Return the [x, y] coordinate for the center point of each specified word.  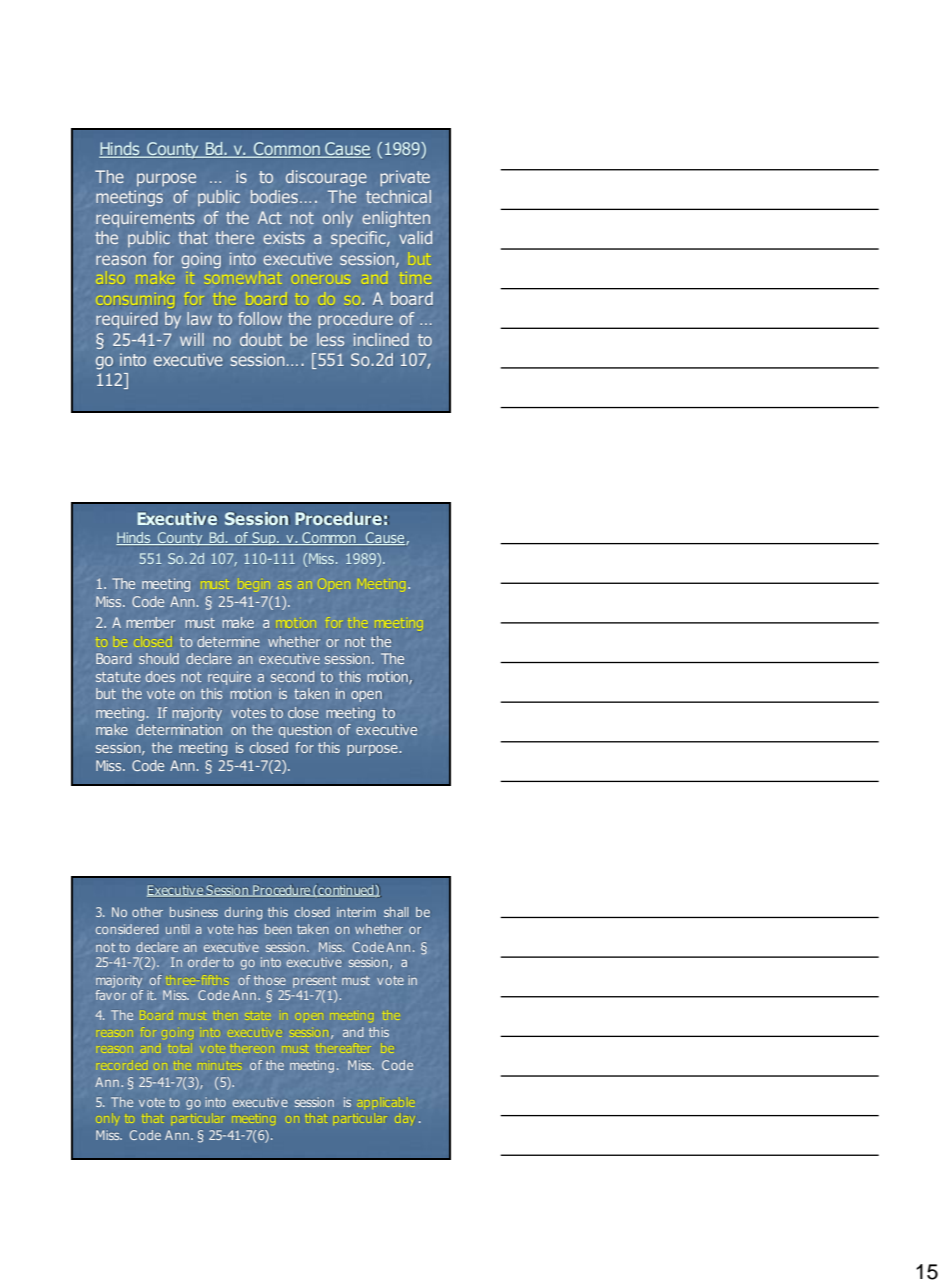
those [270, 980]
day [404, 1119]
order [204, 962]
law [199, 318]
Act [270, 217]
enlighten [396, 219]
